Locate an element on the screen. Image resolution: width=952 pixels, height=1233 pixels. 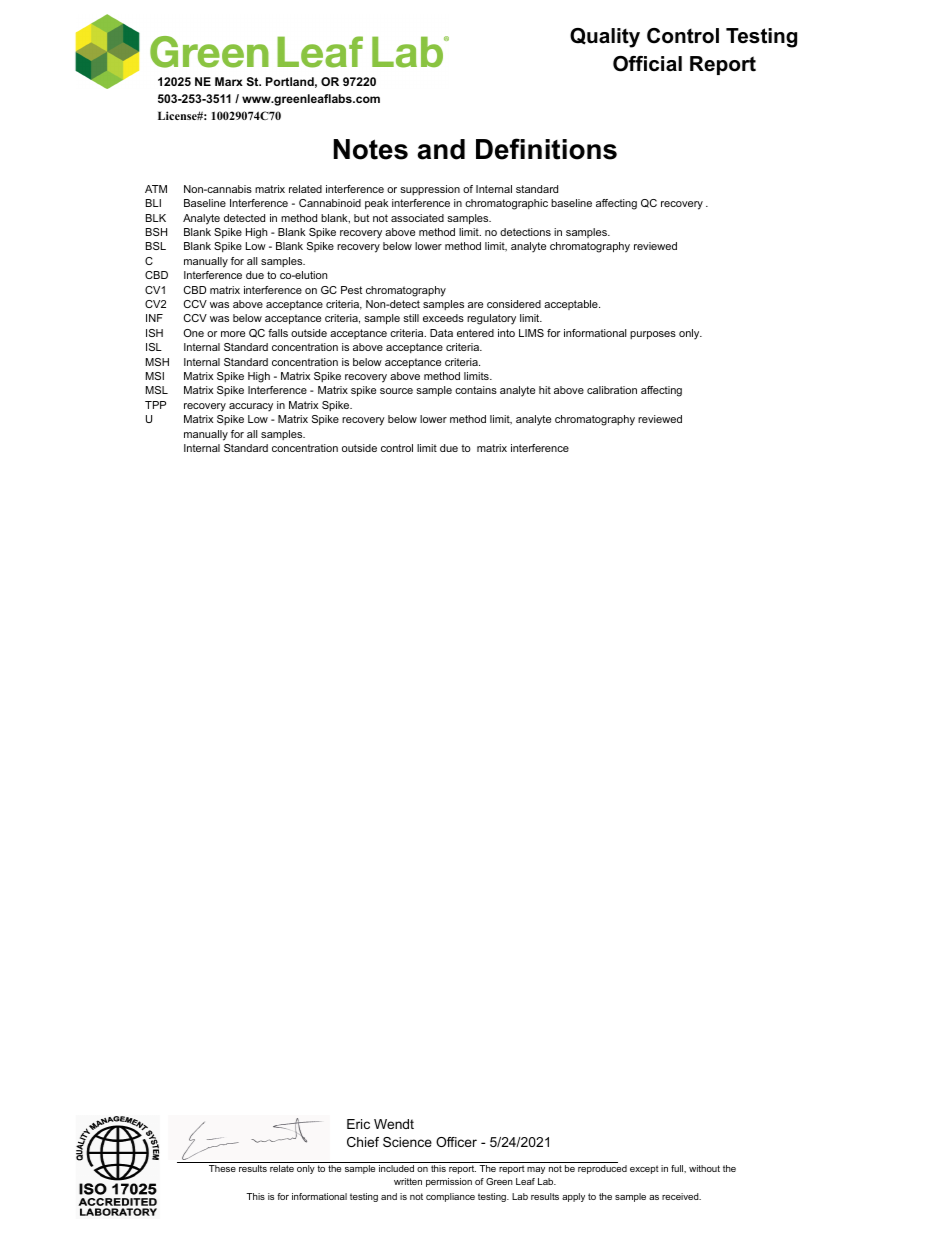
These is located at coordinates (222, 1168).
